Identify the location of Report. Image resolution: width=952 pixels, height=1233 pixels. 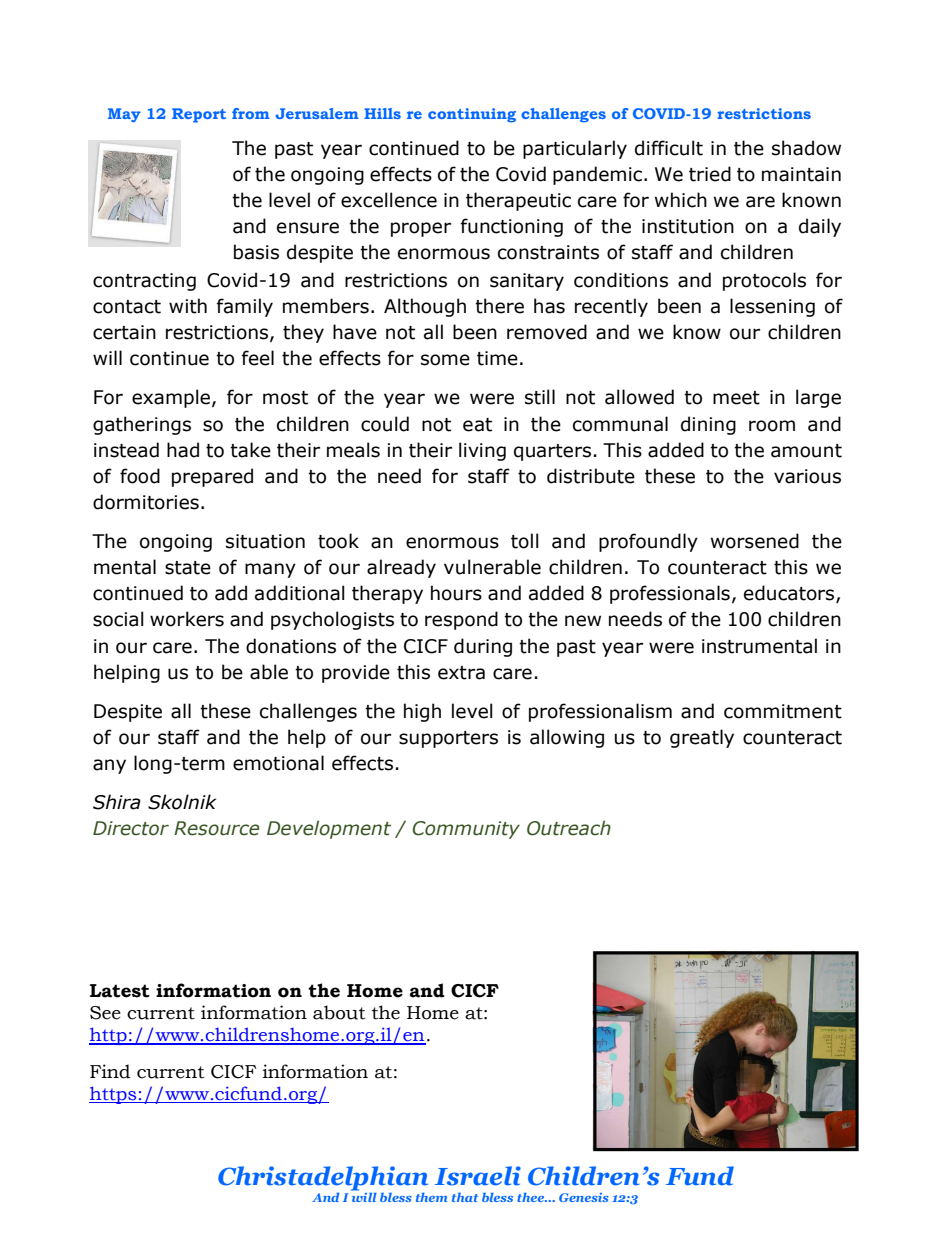
(199, 115).
